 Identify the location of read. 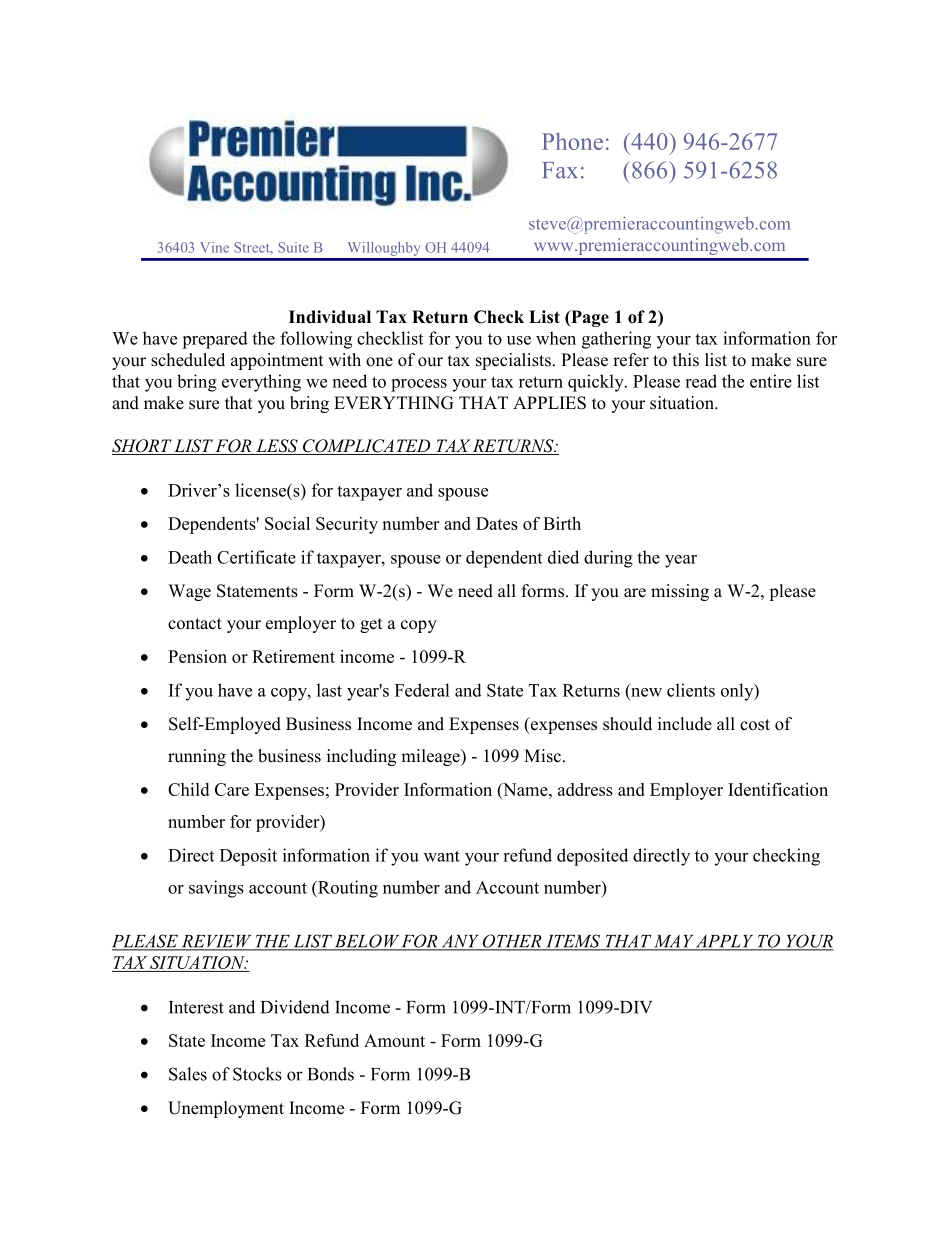
(701, 381).
